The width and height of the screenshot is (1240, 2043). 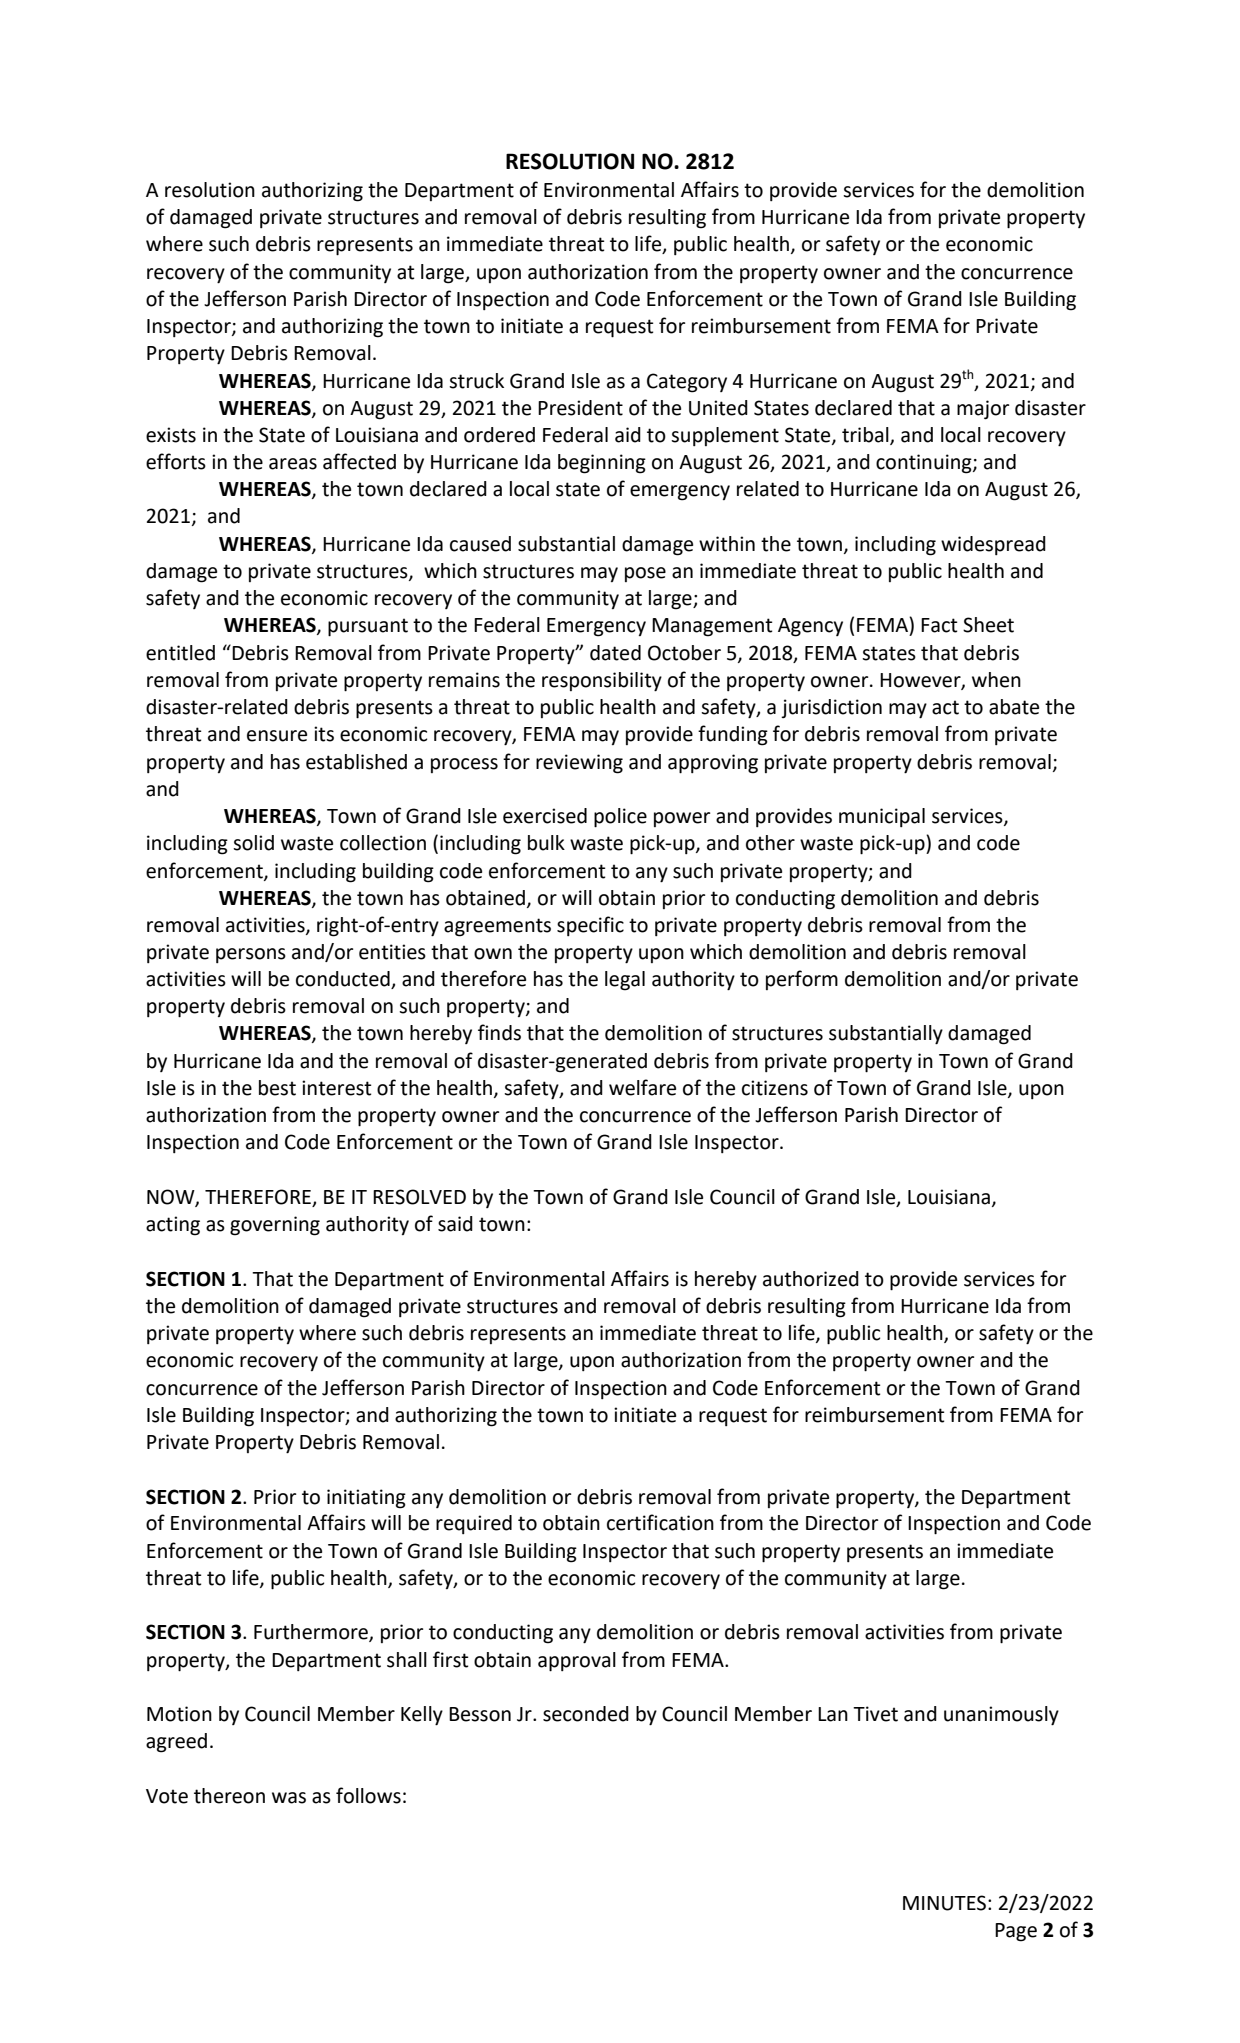 I want to click on President, so click(x=580, y=408).
